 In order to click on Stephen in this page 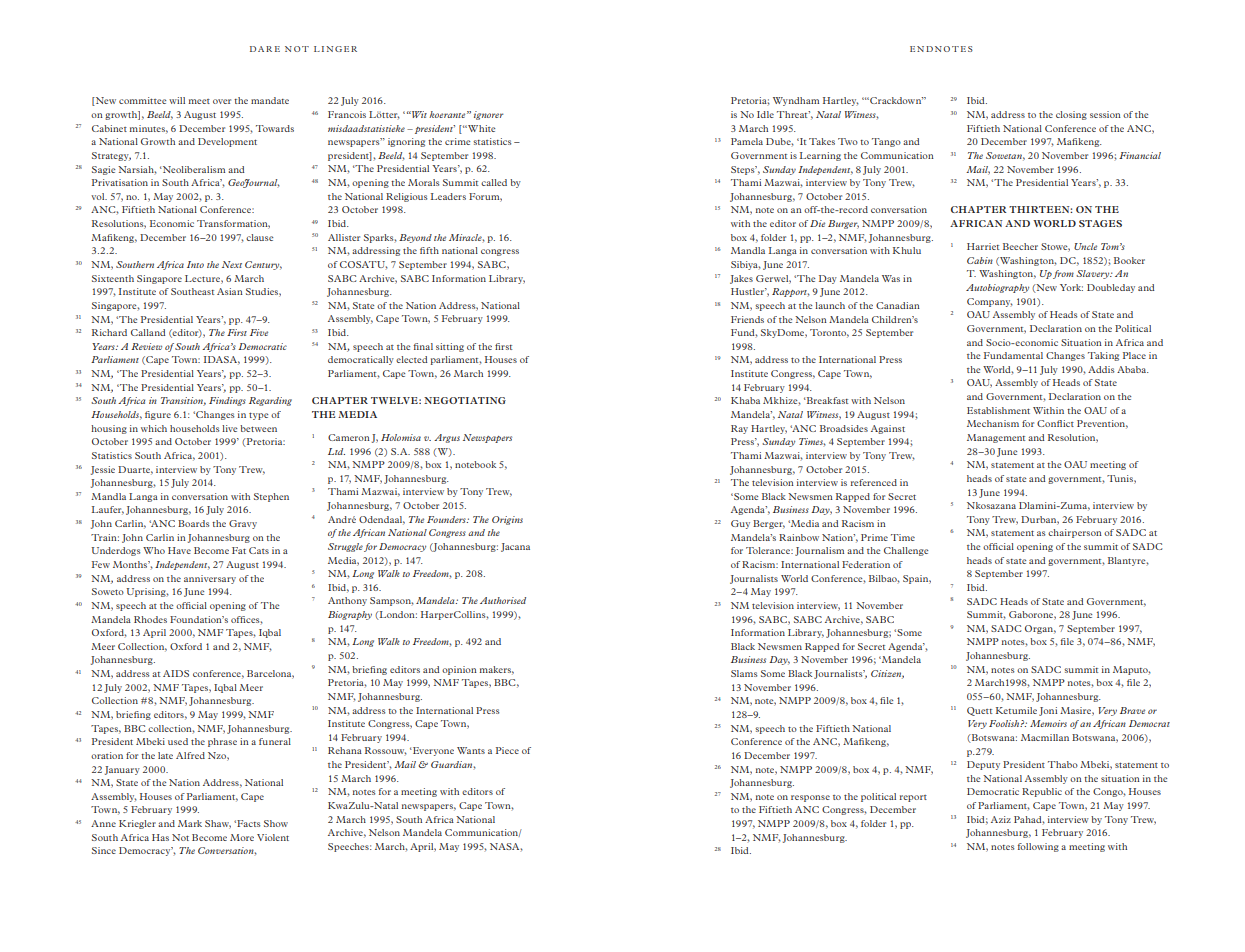, I will do `click(271, 497)`.
